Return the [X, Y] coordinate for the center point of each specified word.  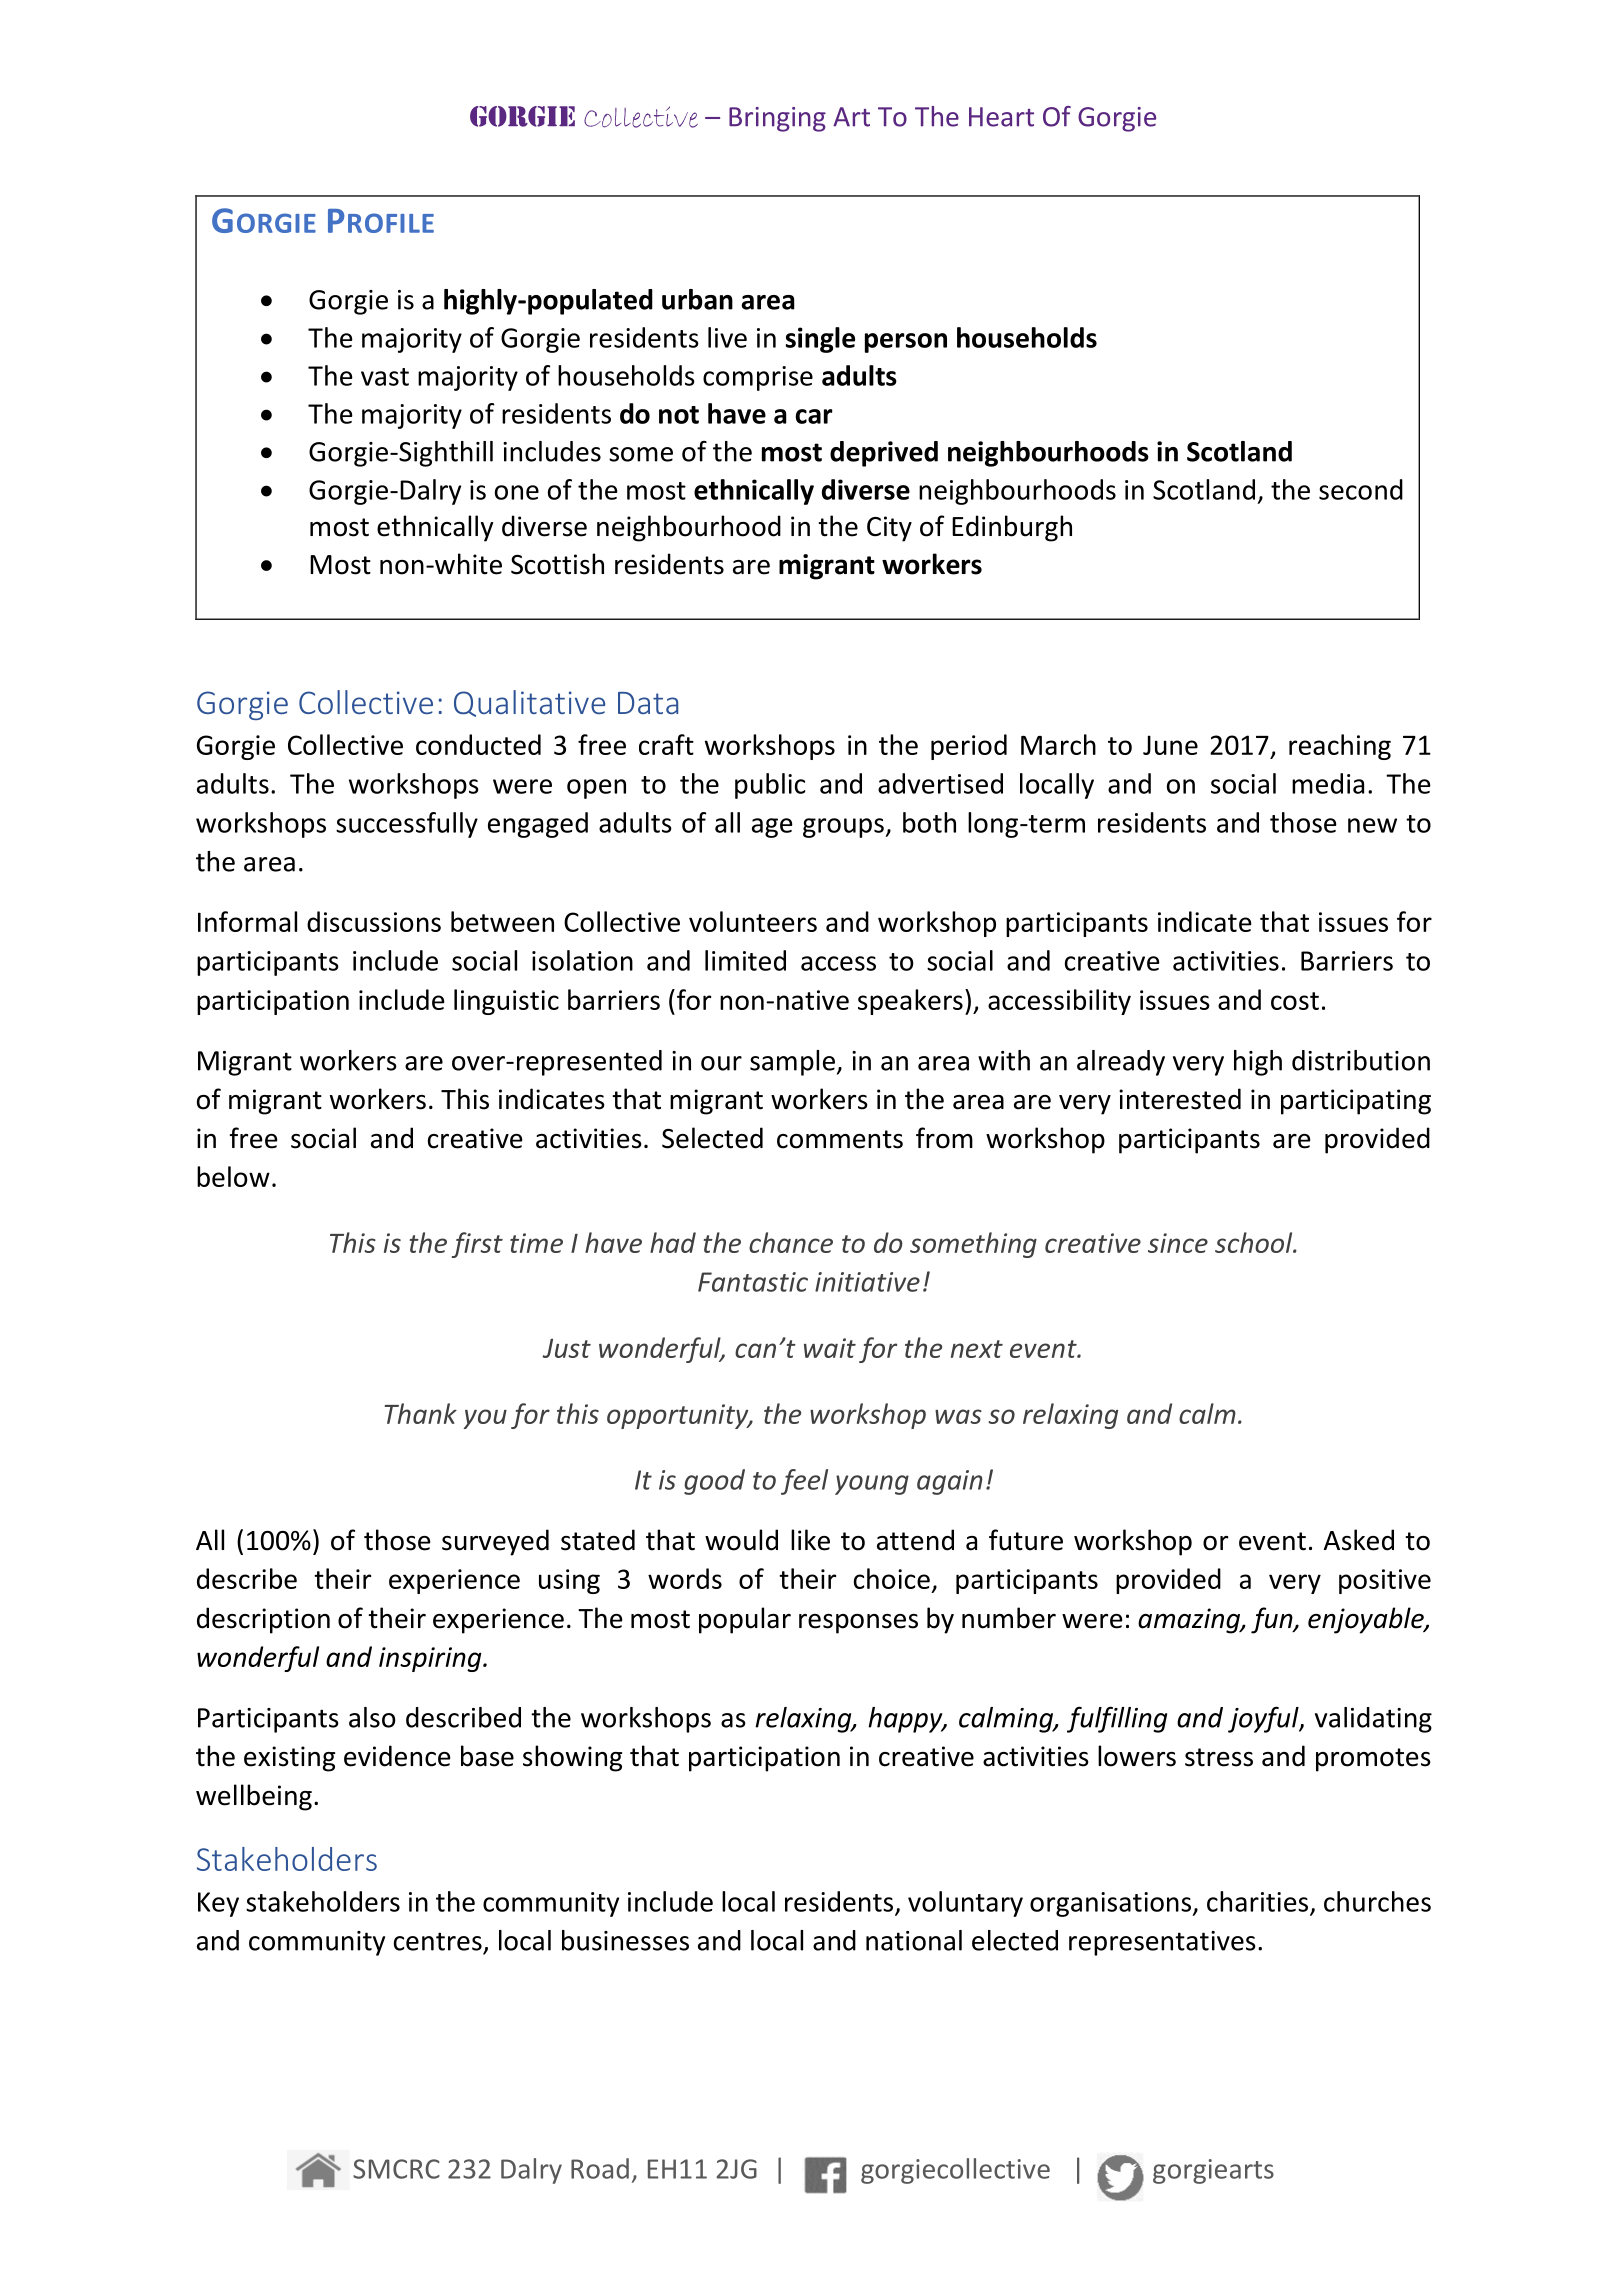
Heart [1001, 117]
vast [385, 377]
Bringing [777, 119]
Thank [420, 1413]
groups [844, 828]
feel [804, 1482]
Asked [1359, 1540]
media [1328, 783]
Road [600, 2168]
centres [438, 1941]
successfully [407, 825]
